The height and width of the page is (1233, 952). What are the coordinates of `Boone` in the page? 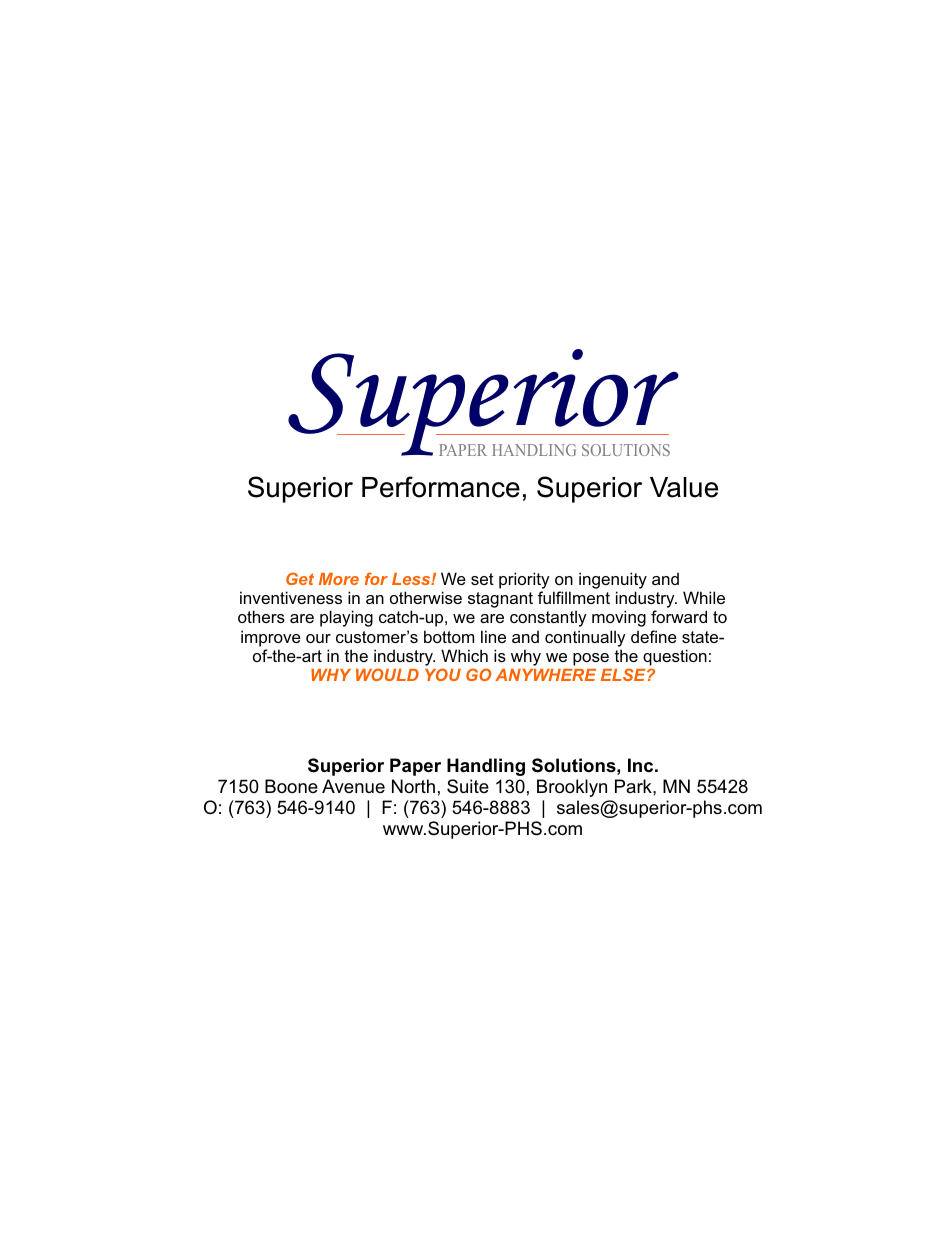 It's located at (291, 786).
